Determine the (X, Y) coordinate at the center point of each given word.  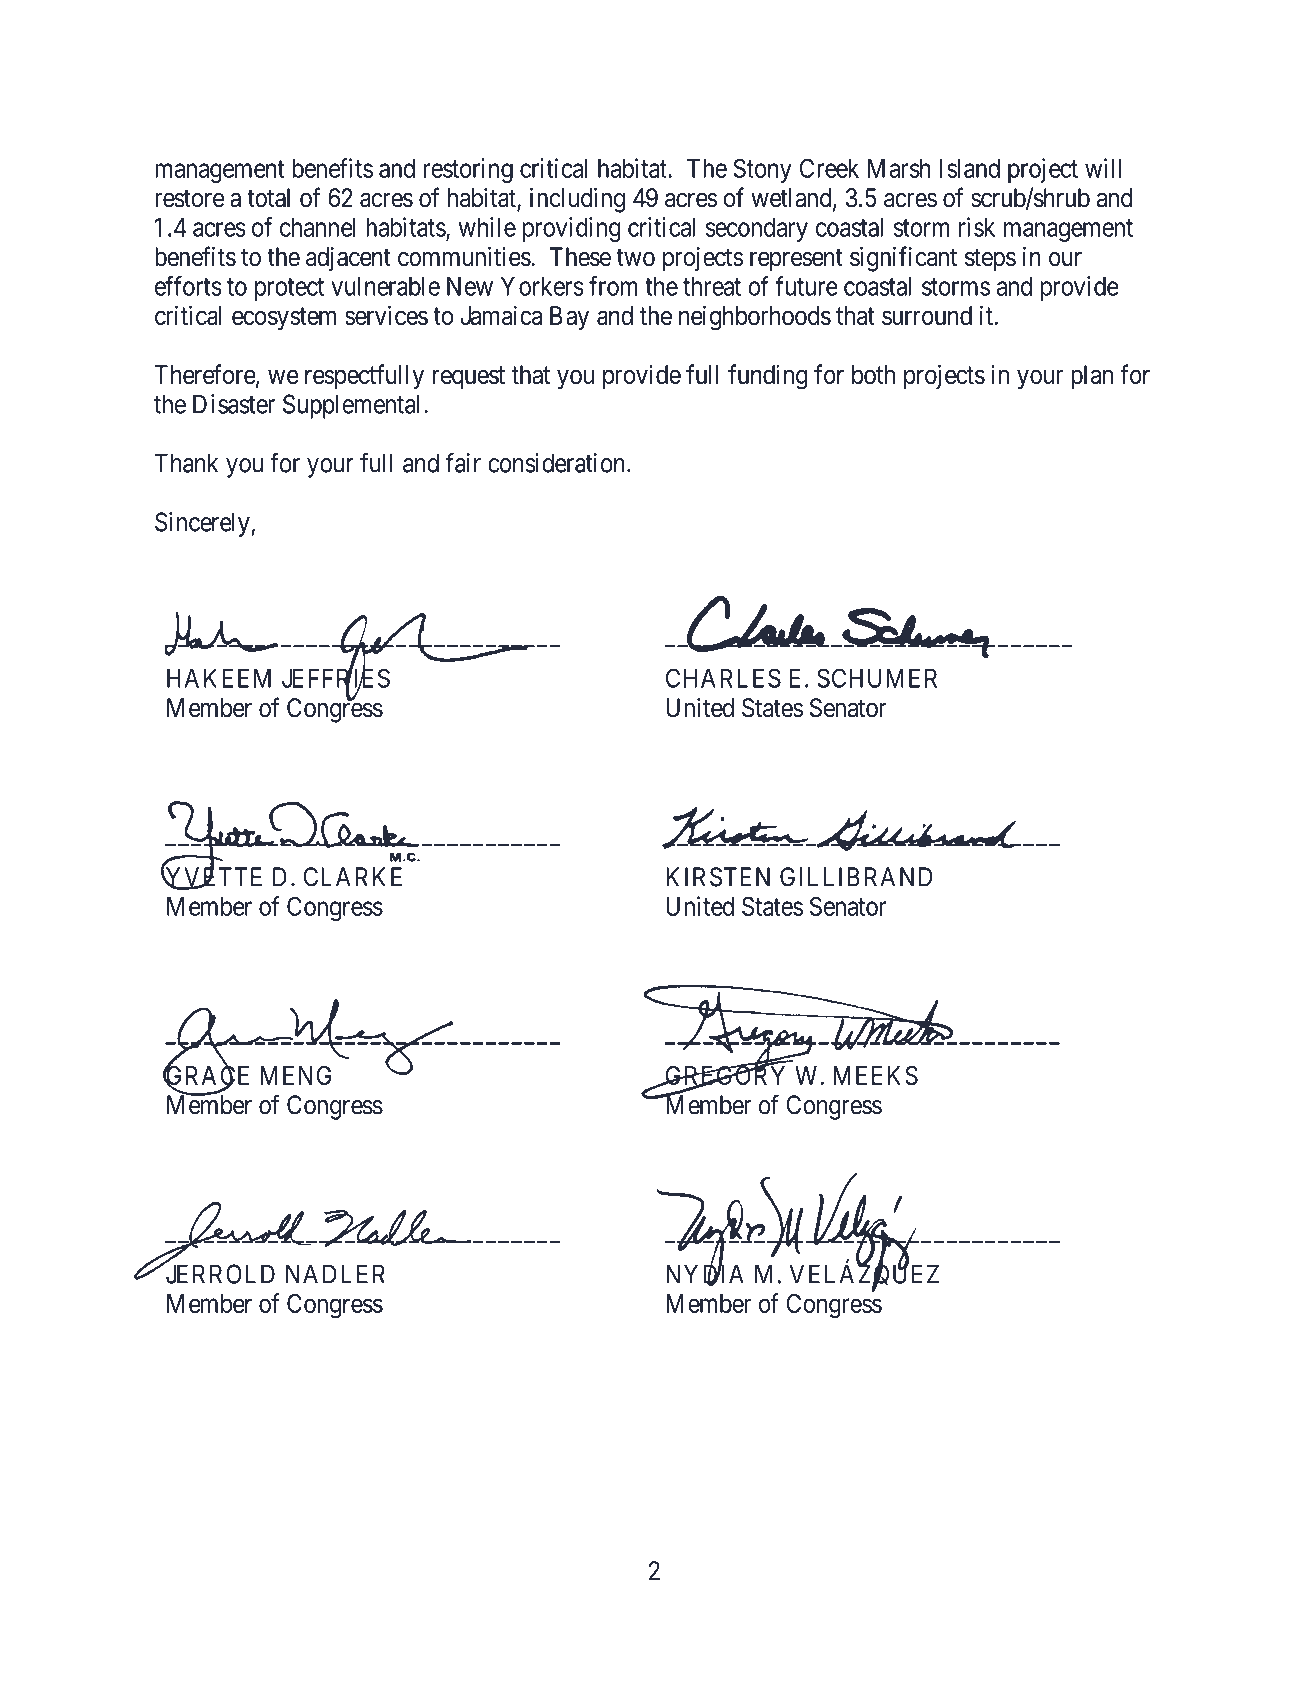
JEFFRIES (336, 679)
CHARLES (723, 678)
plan (1092, 377)
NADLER (335, 1274)
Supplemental (354, 406)
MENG (295, 1075)
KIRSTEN (718, 877)
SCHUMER (877, 678)
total (268, 198)
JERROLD (219, 1274)
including (577, 200)
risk (977, 227)
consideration (558, 463)
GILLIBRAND (856, 877)
